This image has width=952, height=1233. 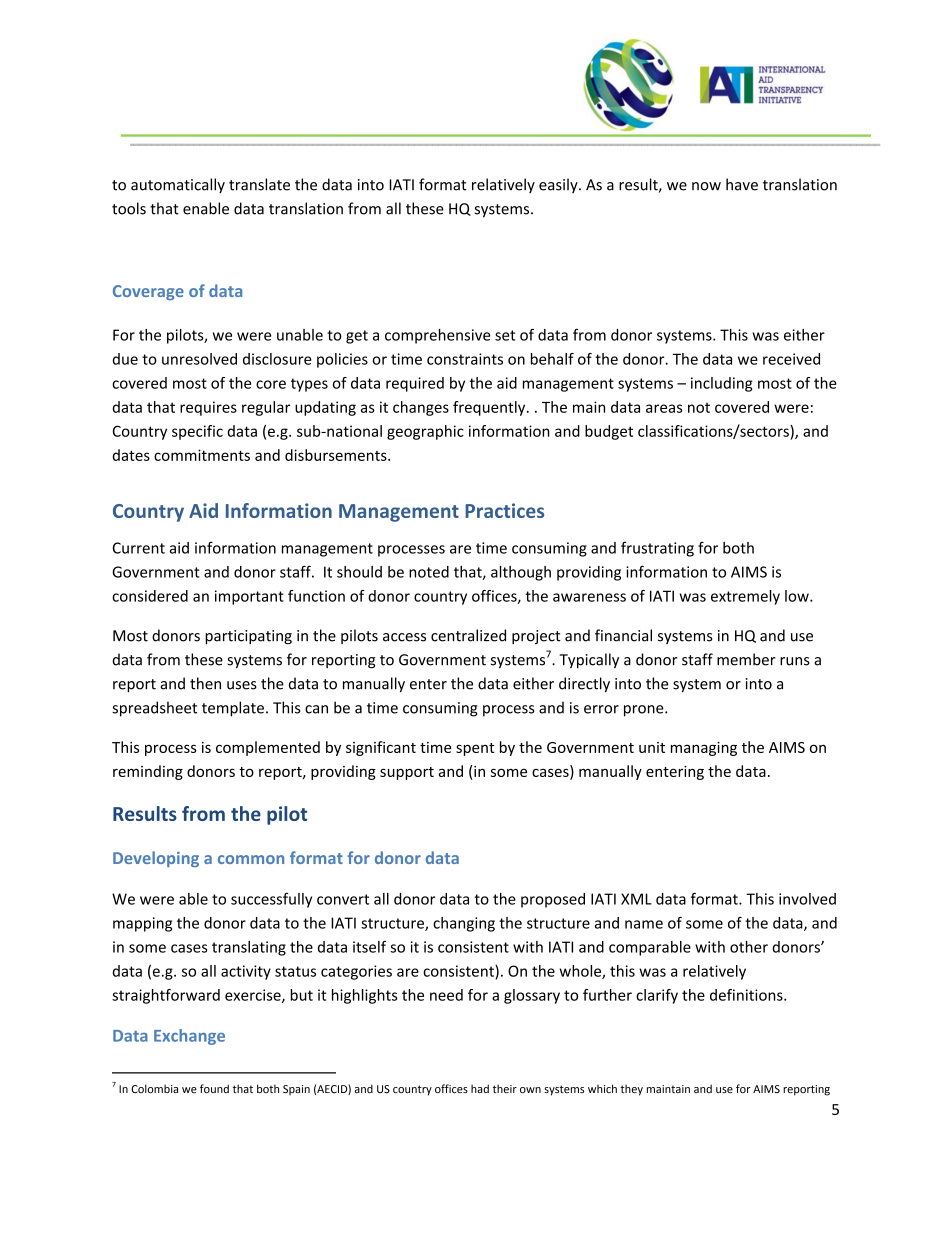 I want to click on automatically, so click(x=178, y=185).
